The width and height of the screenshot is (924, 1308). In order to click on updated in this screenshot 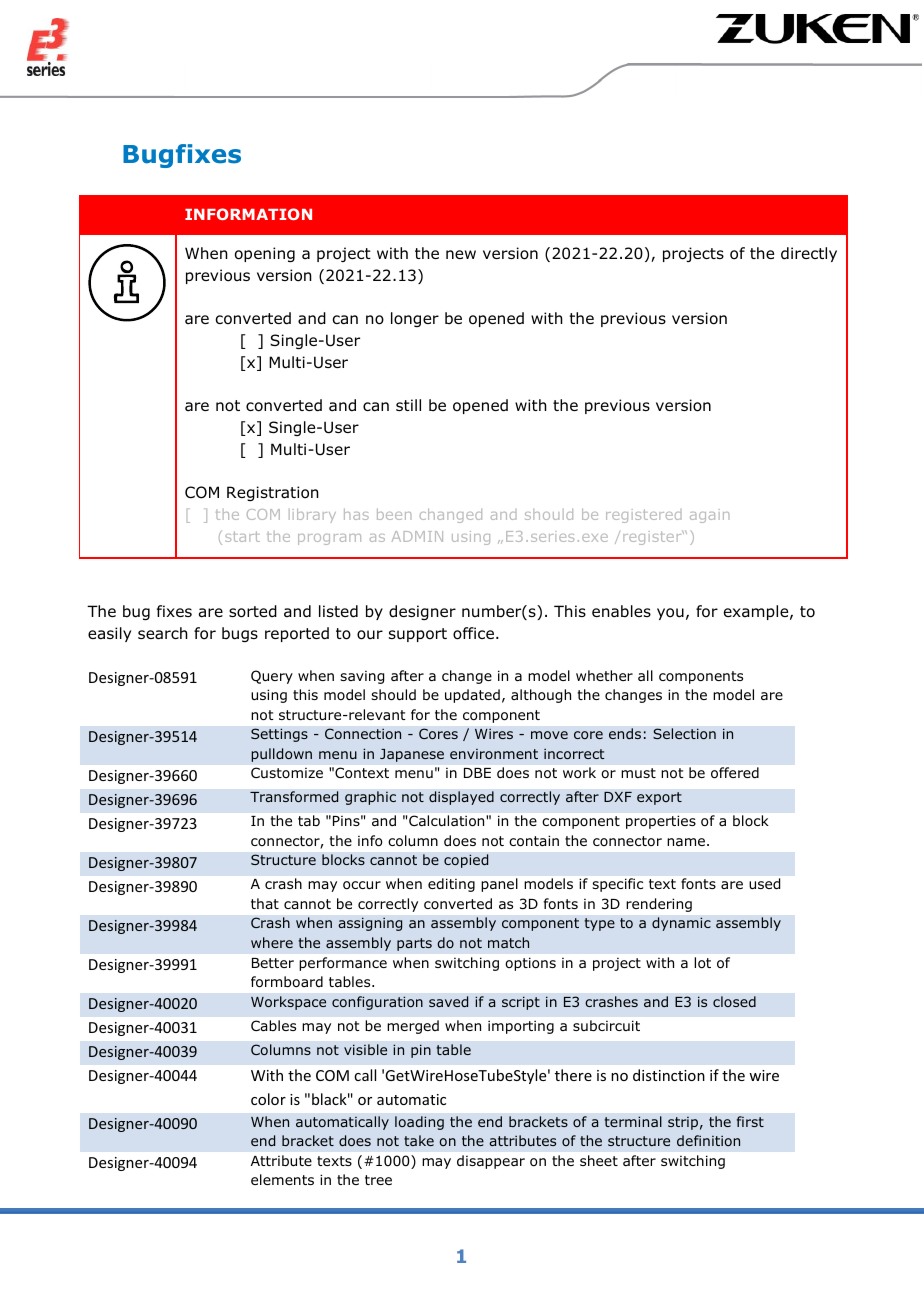, I will do `click(472, 696)`.
